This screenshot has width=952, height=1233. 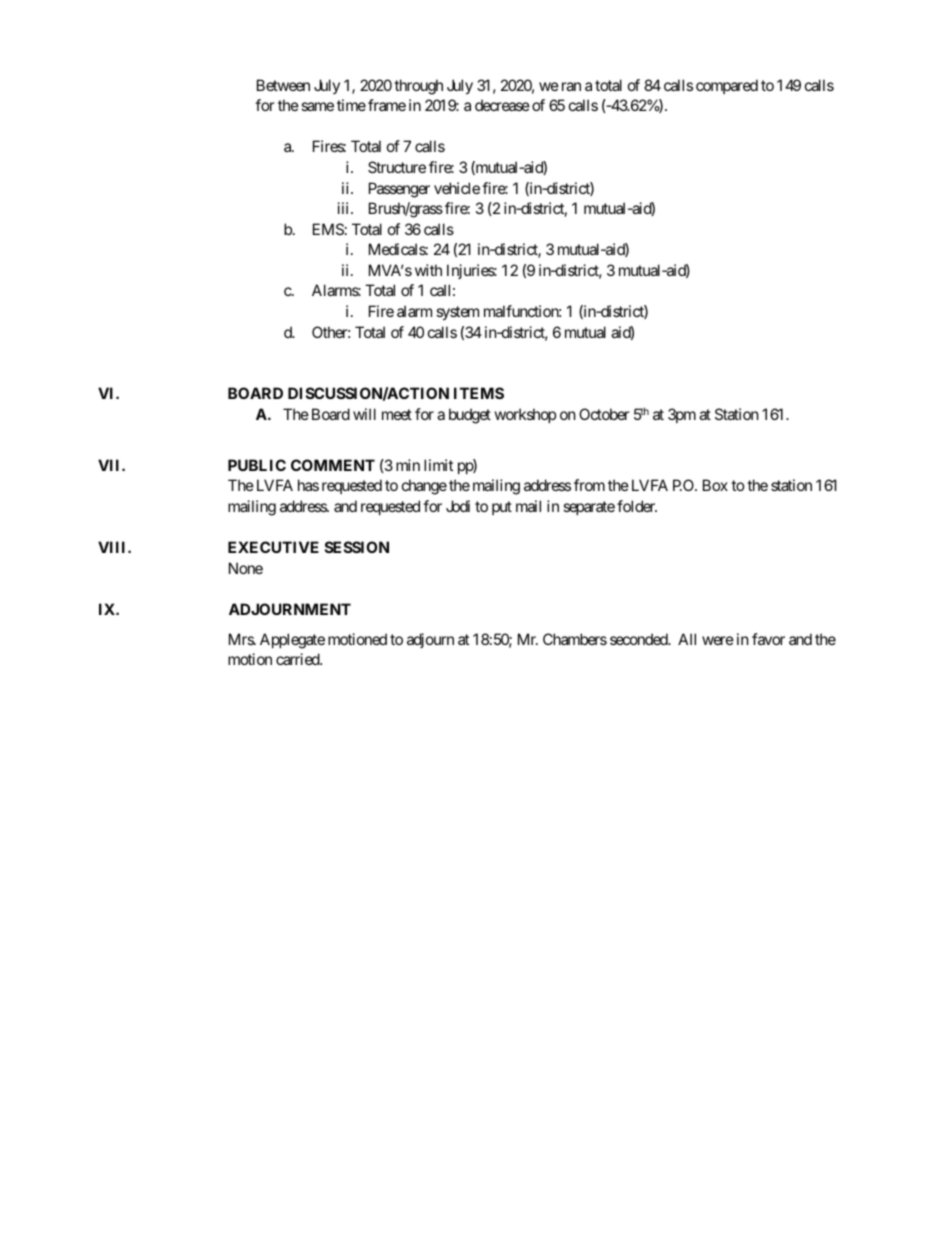 What do you see at coordinates (470, 416) in the screenshot?
I see `budget` at bounding box center [470, 416].
